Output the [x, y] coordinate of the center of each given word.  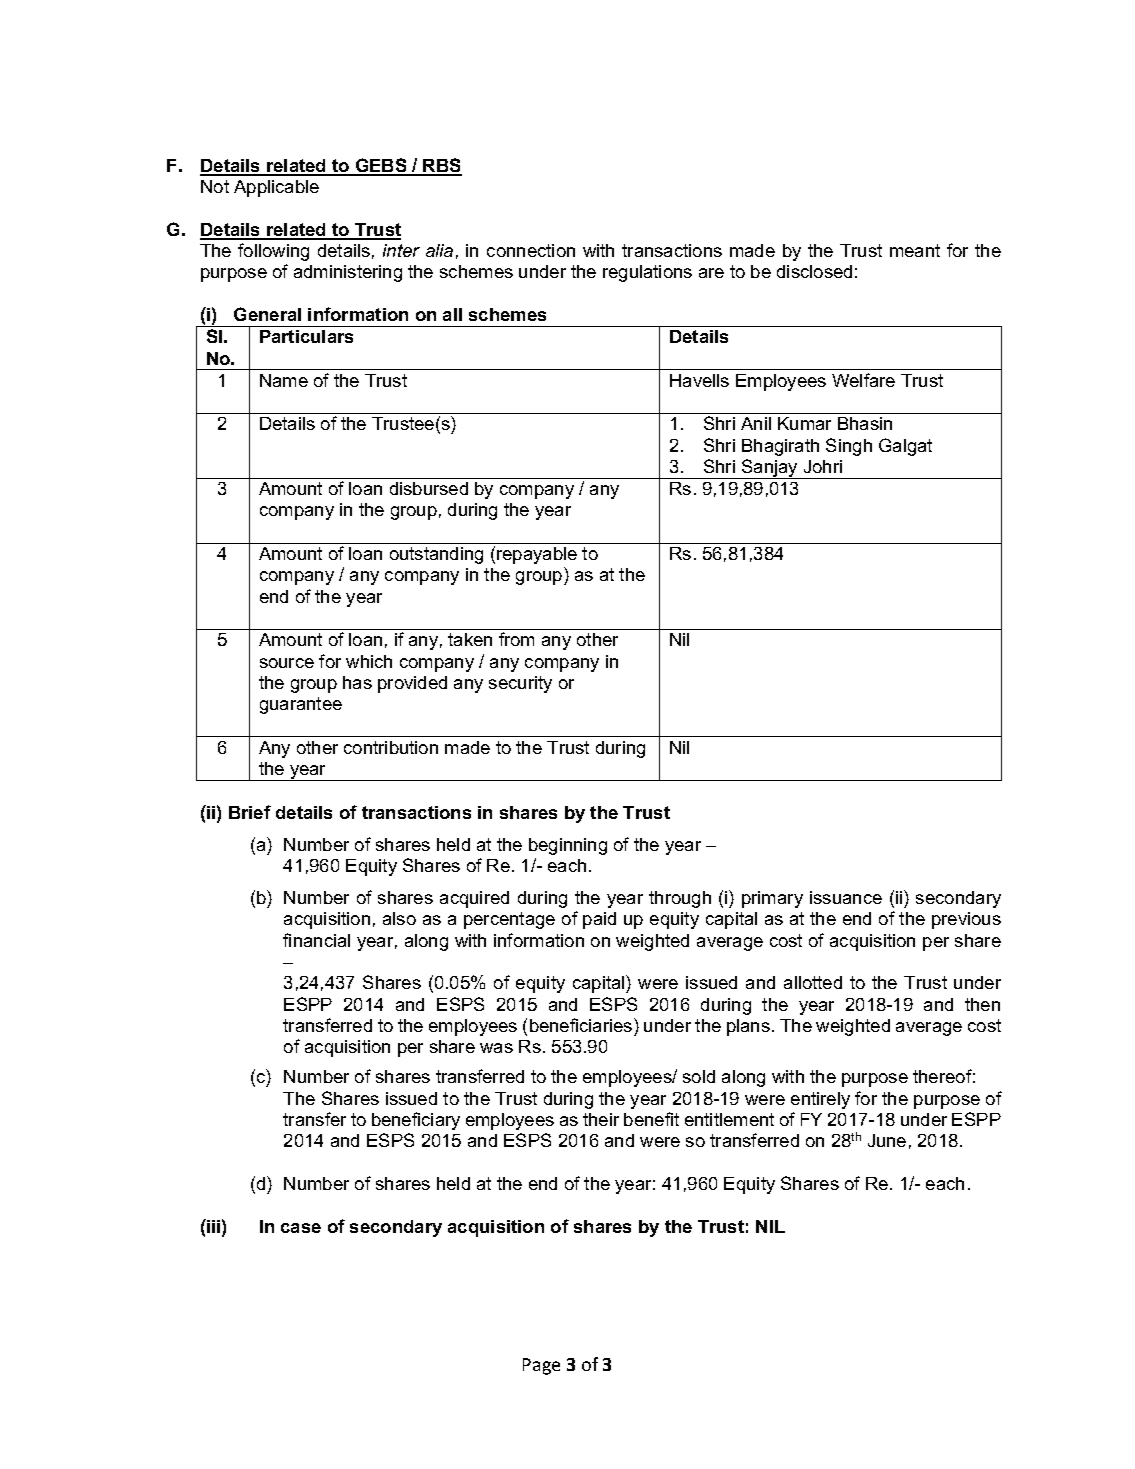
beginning [568, 846]
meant [915, 250]
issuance [846, 897]
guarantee [301, 705]
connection [531, 250]
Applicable [276, 188]
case [301, 1228]
